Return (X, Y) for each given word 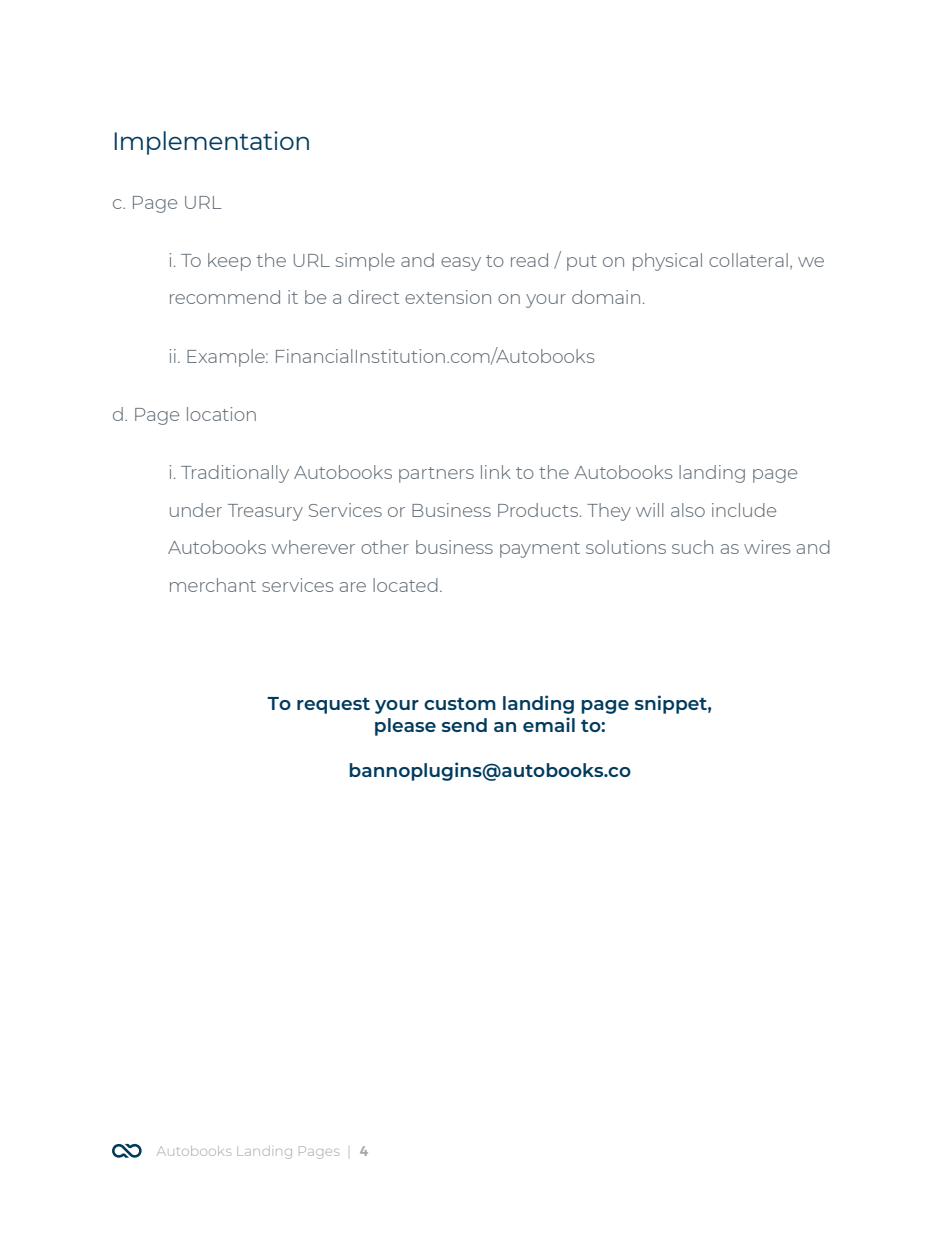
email (549, 724)
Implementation (211, 143)
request (333, 706)
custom (460, 704)
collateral (748, 260)
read (529, 260)
